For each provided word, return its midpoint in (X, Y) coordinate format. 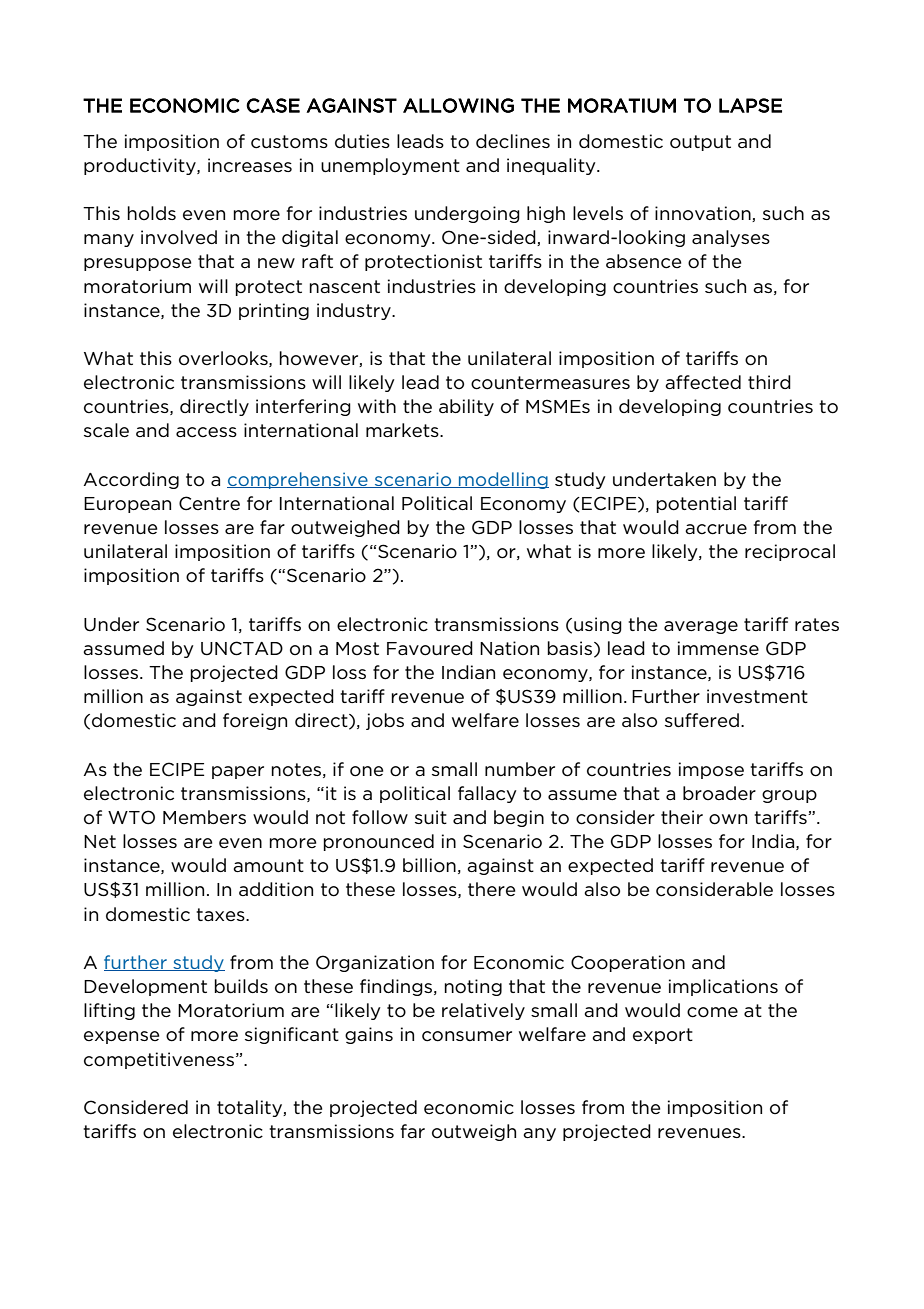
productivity (141, 166)
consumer (467, 1036)
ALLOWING (458, 105)
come (712, 1012)
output (700, 143)
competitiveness (159, 1060)
